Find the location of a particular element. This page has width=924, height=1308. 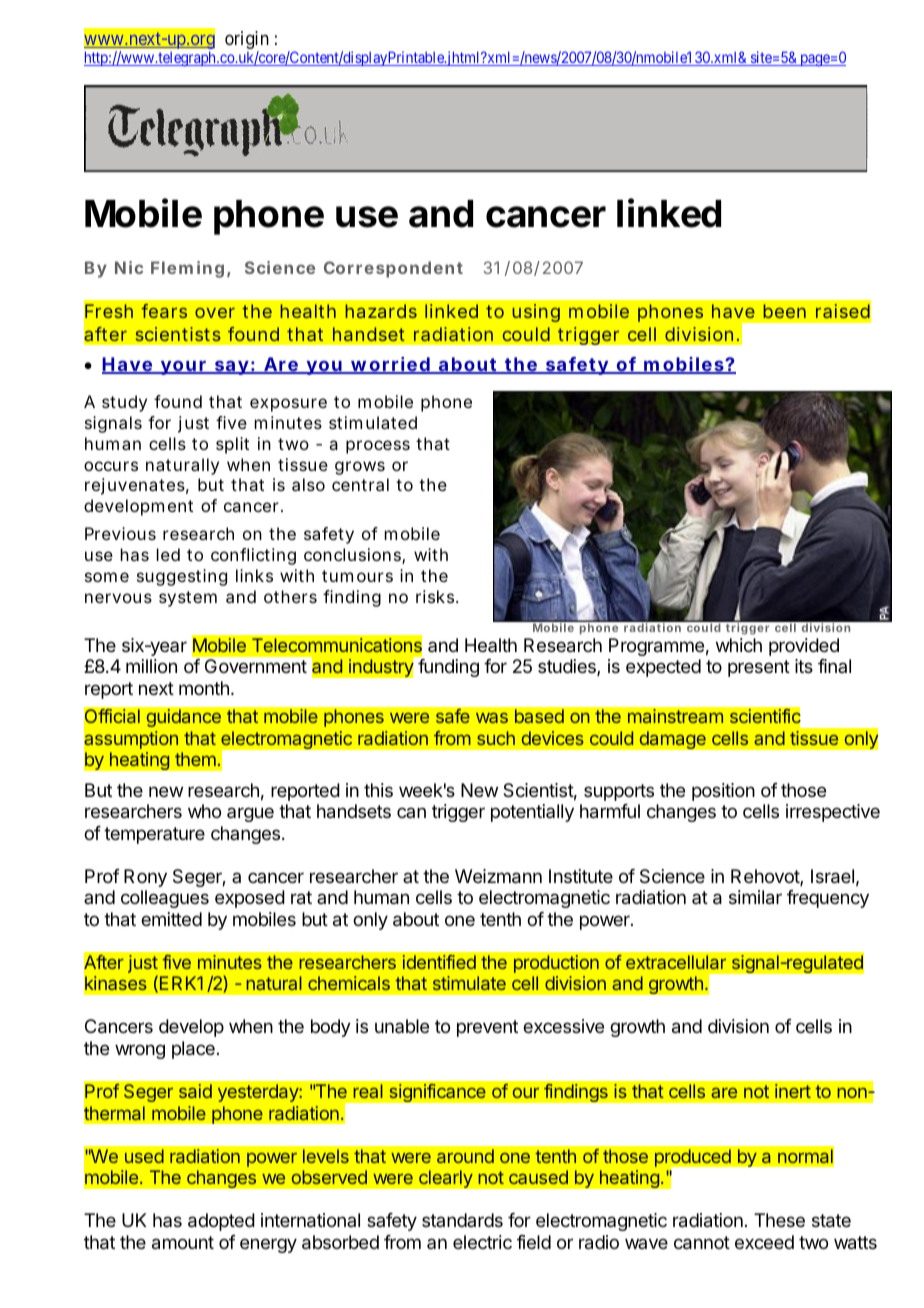

who is located at coordinates (204, 811).
